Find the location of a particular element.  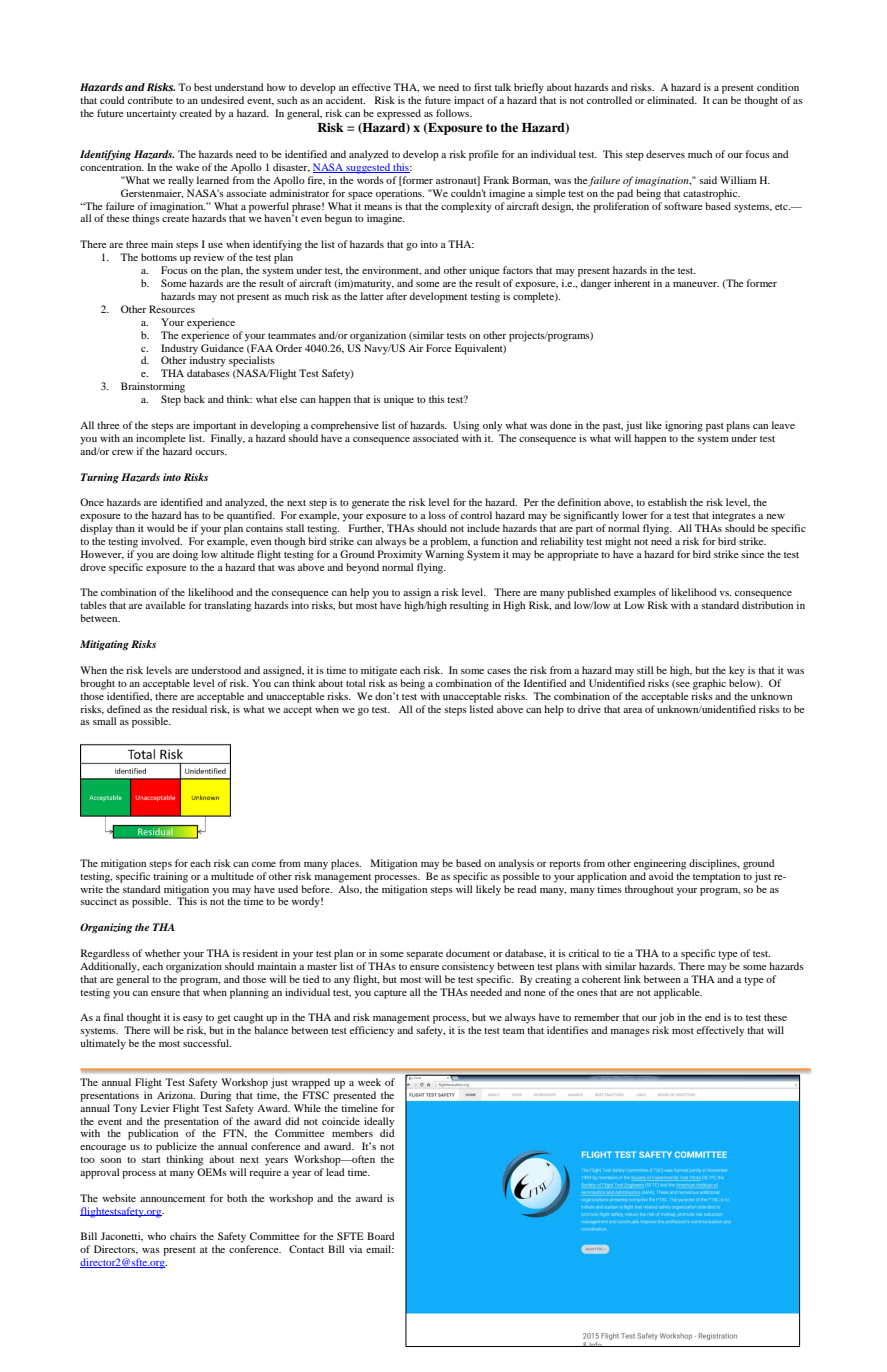

follows is located at coordinates (454, 113).
